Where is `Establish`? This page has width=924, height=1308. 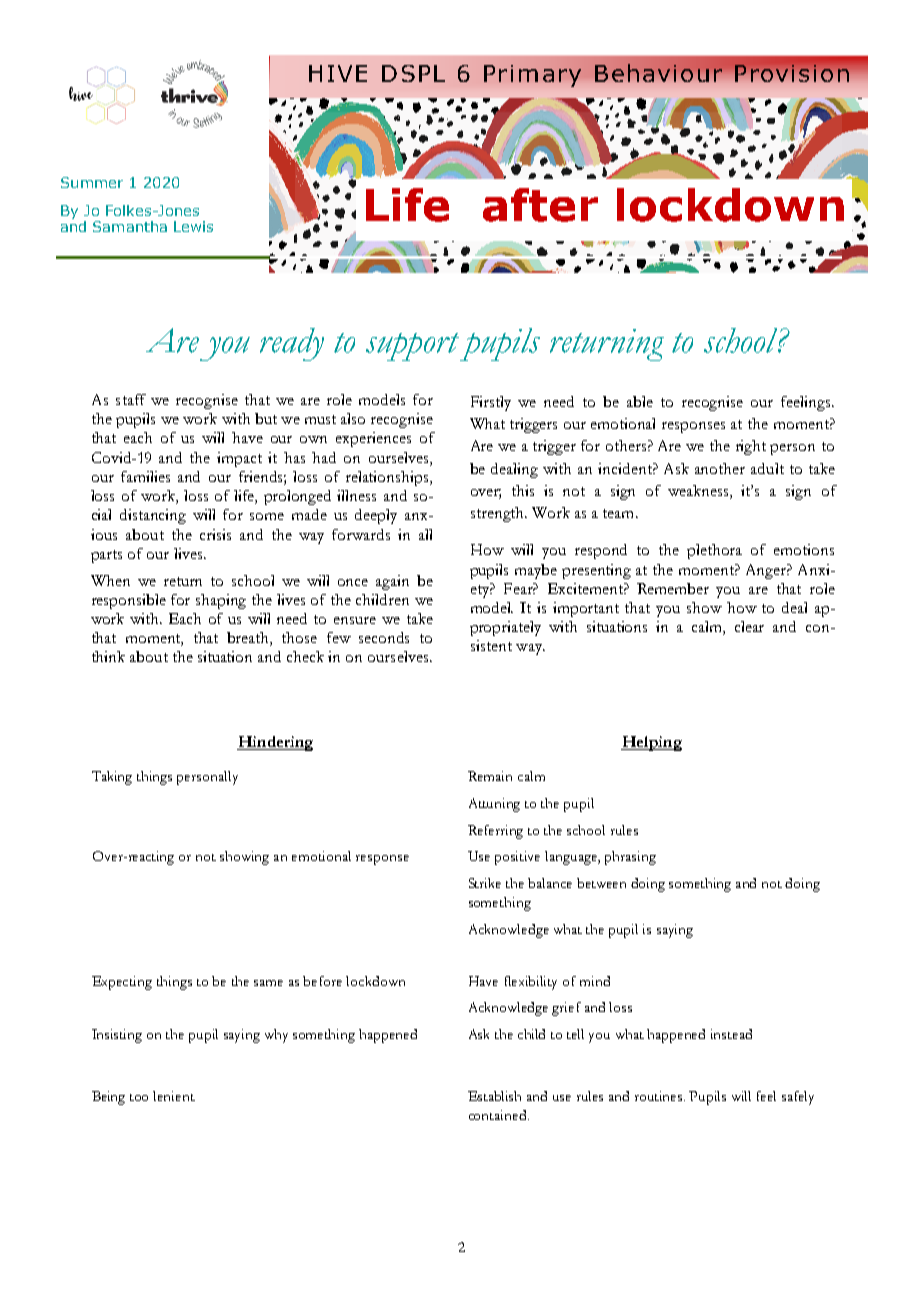
Establish is located at coordinates (494, 1096).
